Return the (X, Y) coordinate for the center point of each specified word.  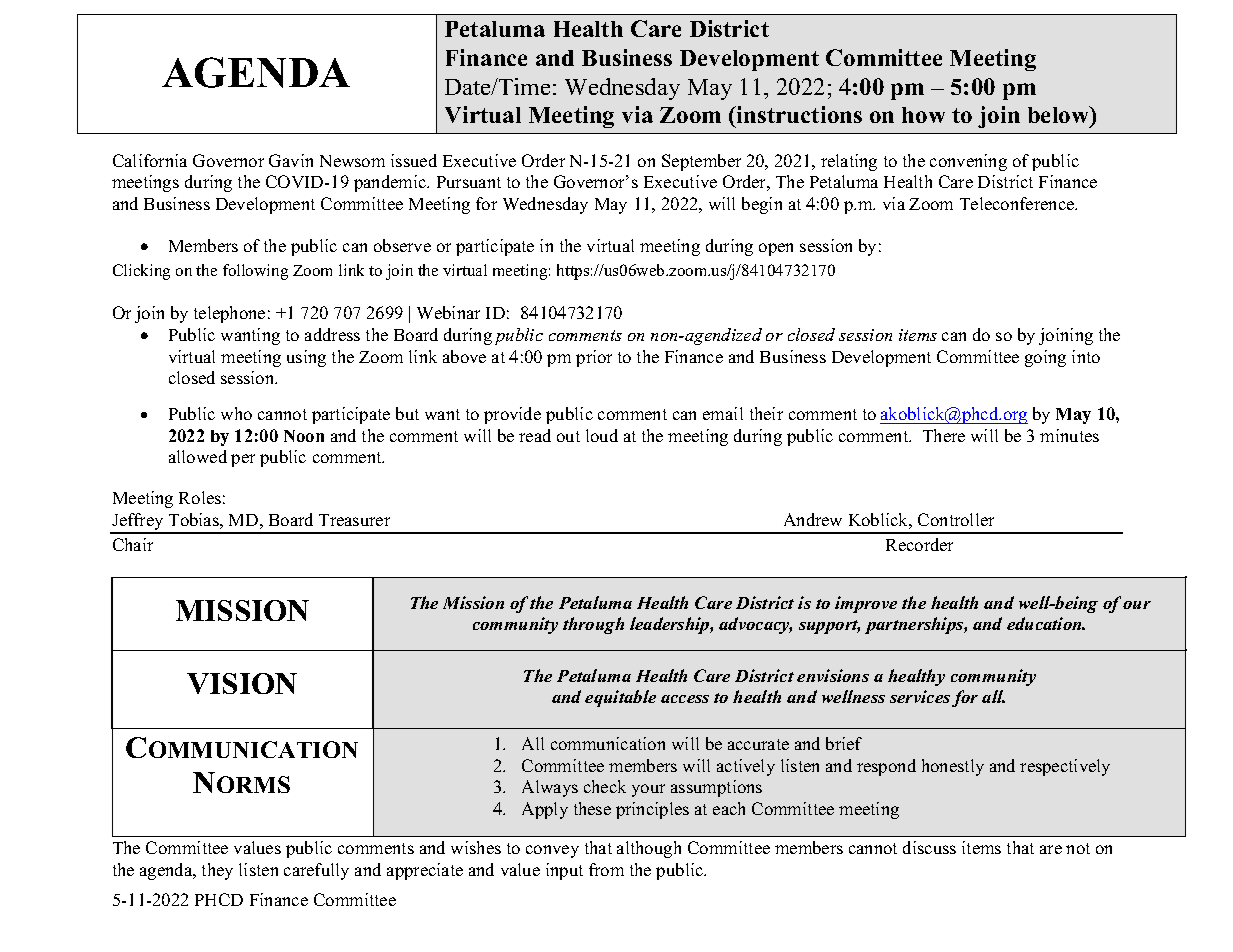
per (243, 460)
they (217, 871)
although (649, 849)
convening (968, 162)
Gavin (291, 160)
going (1045, 358)
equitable (620, 698)
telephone (229, 314)
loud (602, 435)
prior (594, 358)
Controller (956, 519)
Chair (133, 544)
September (701, 162)
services (920, 696)
